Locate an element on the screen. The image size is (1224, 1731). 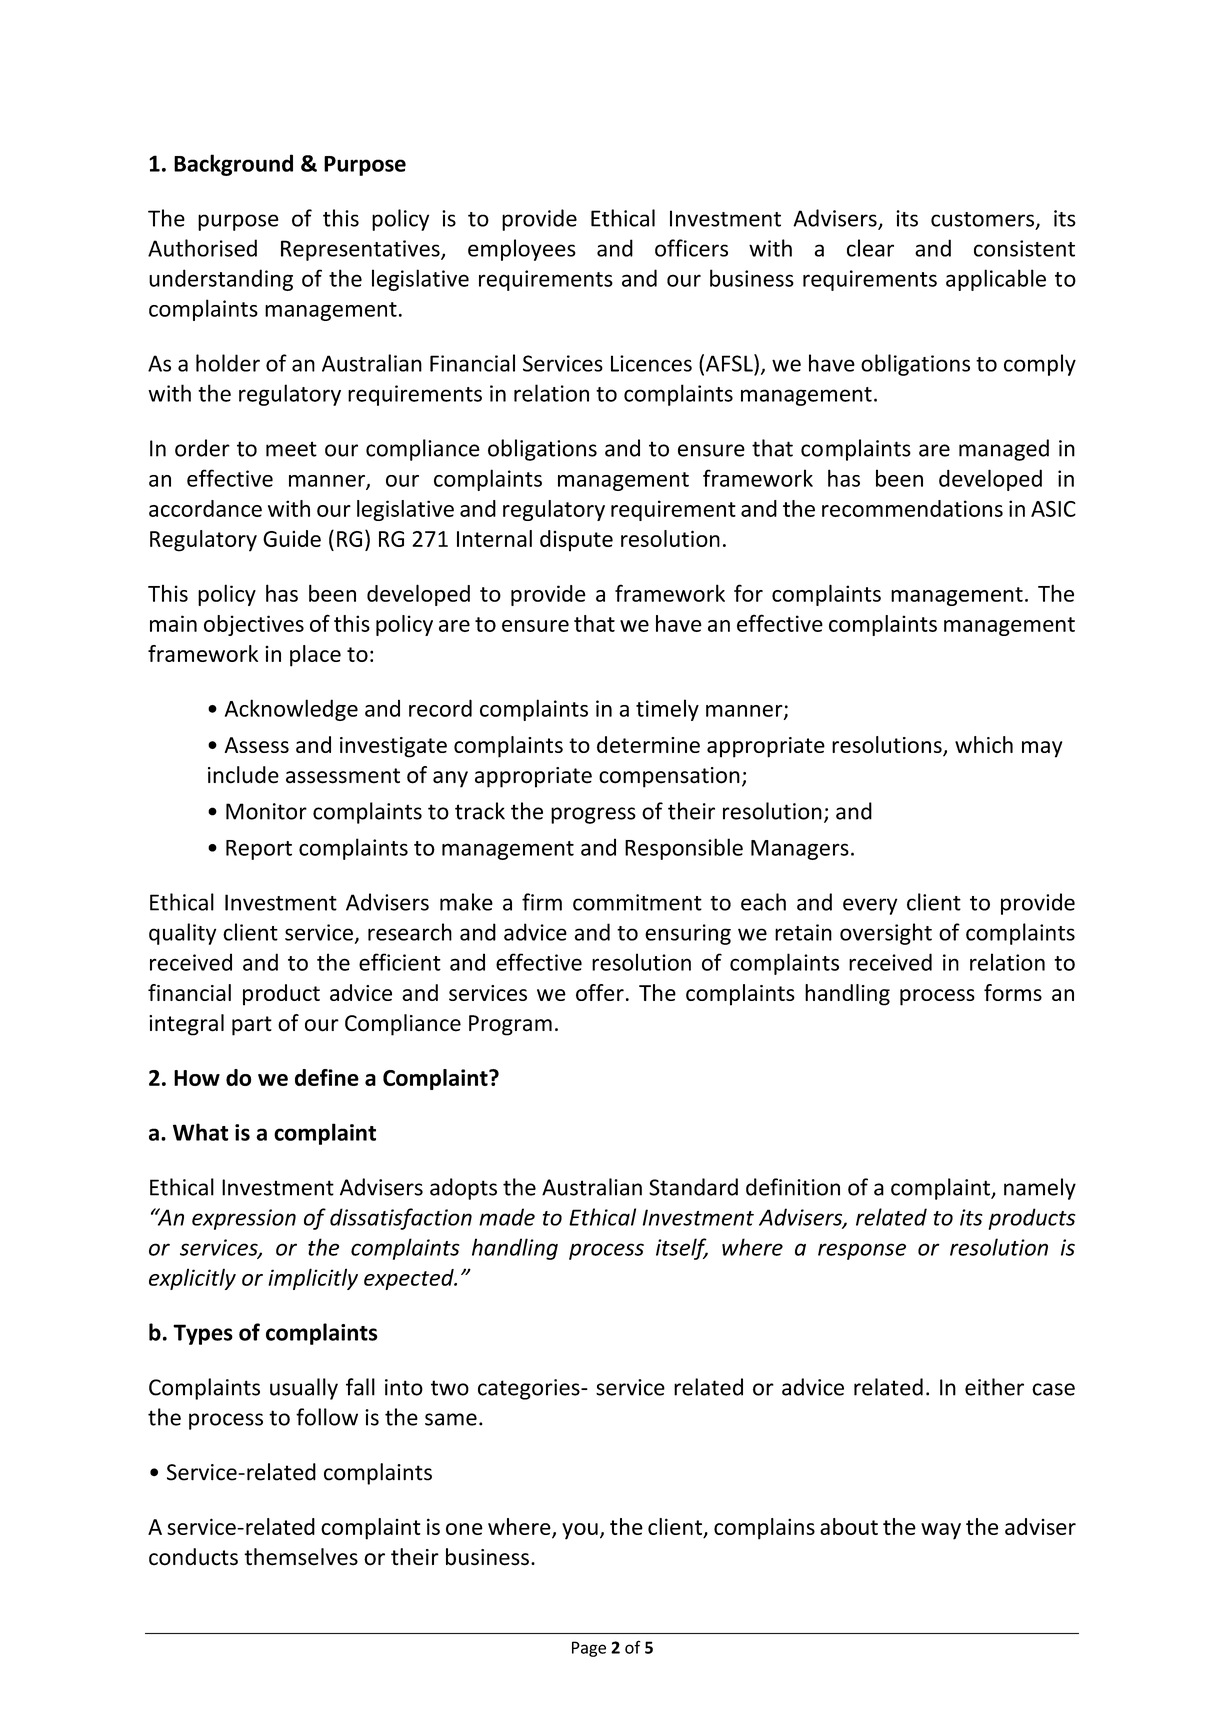
officers is located at coordinates (691, 248).
